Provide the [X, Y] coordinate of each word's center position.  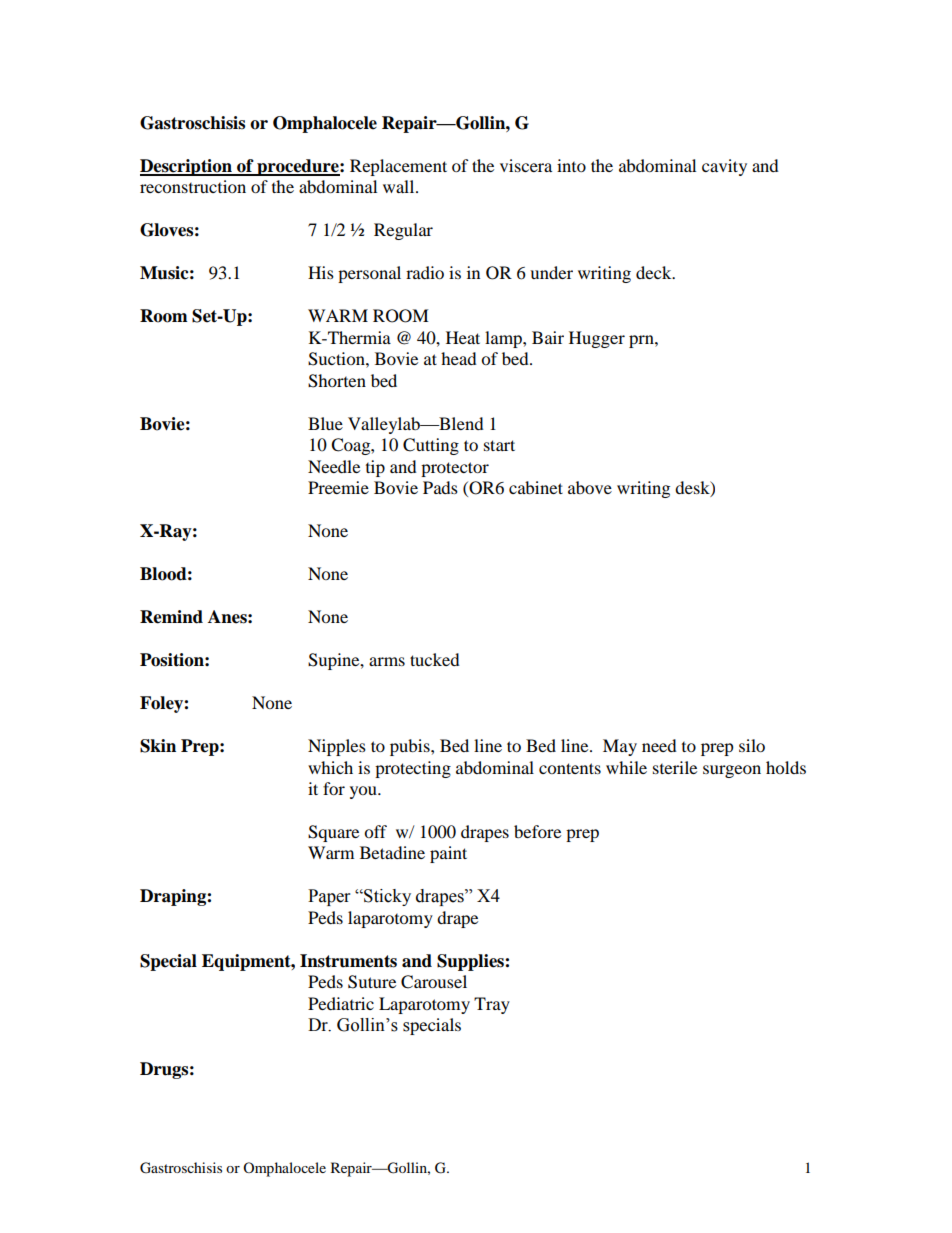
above [590, 487]
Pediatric [341, 1003]
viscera [526, 165]
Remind [171, 617]
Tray [492, 1005]
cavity [724, 167]
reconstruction [193, 186]
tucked [435, 659]
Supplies [471, 962]
